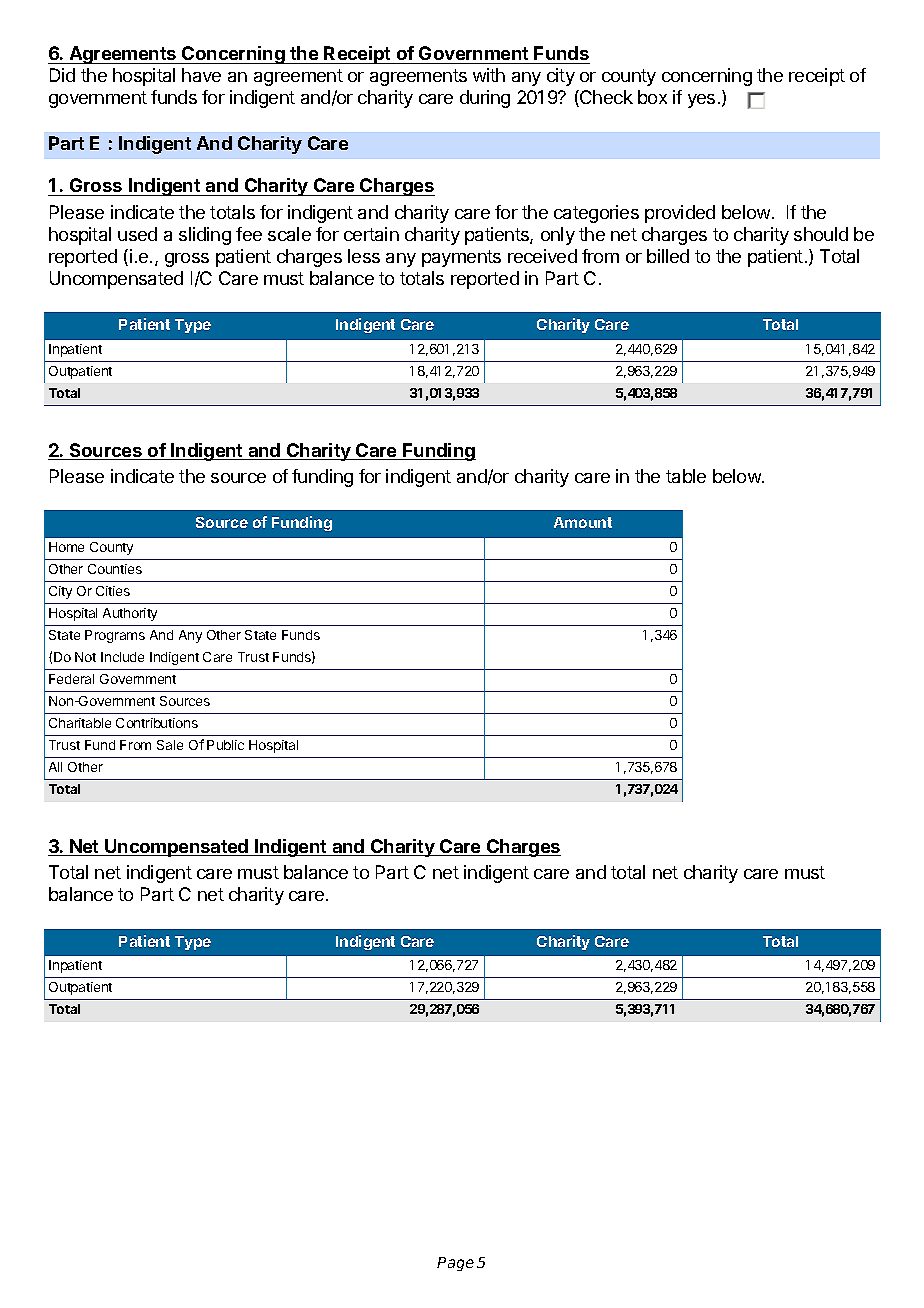  I want to click on Page, so click(455, 1264).
